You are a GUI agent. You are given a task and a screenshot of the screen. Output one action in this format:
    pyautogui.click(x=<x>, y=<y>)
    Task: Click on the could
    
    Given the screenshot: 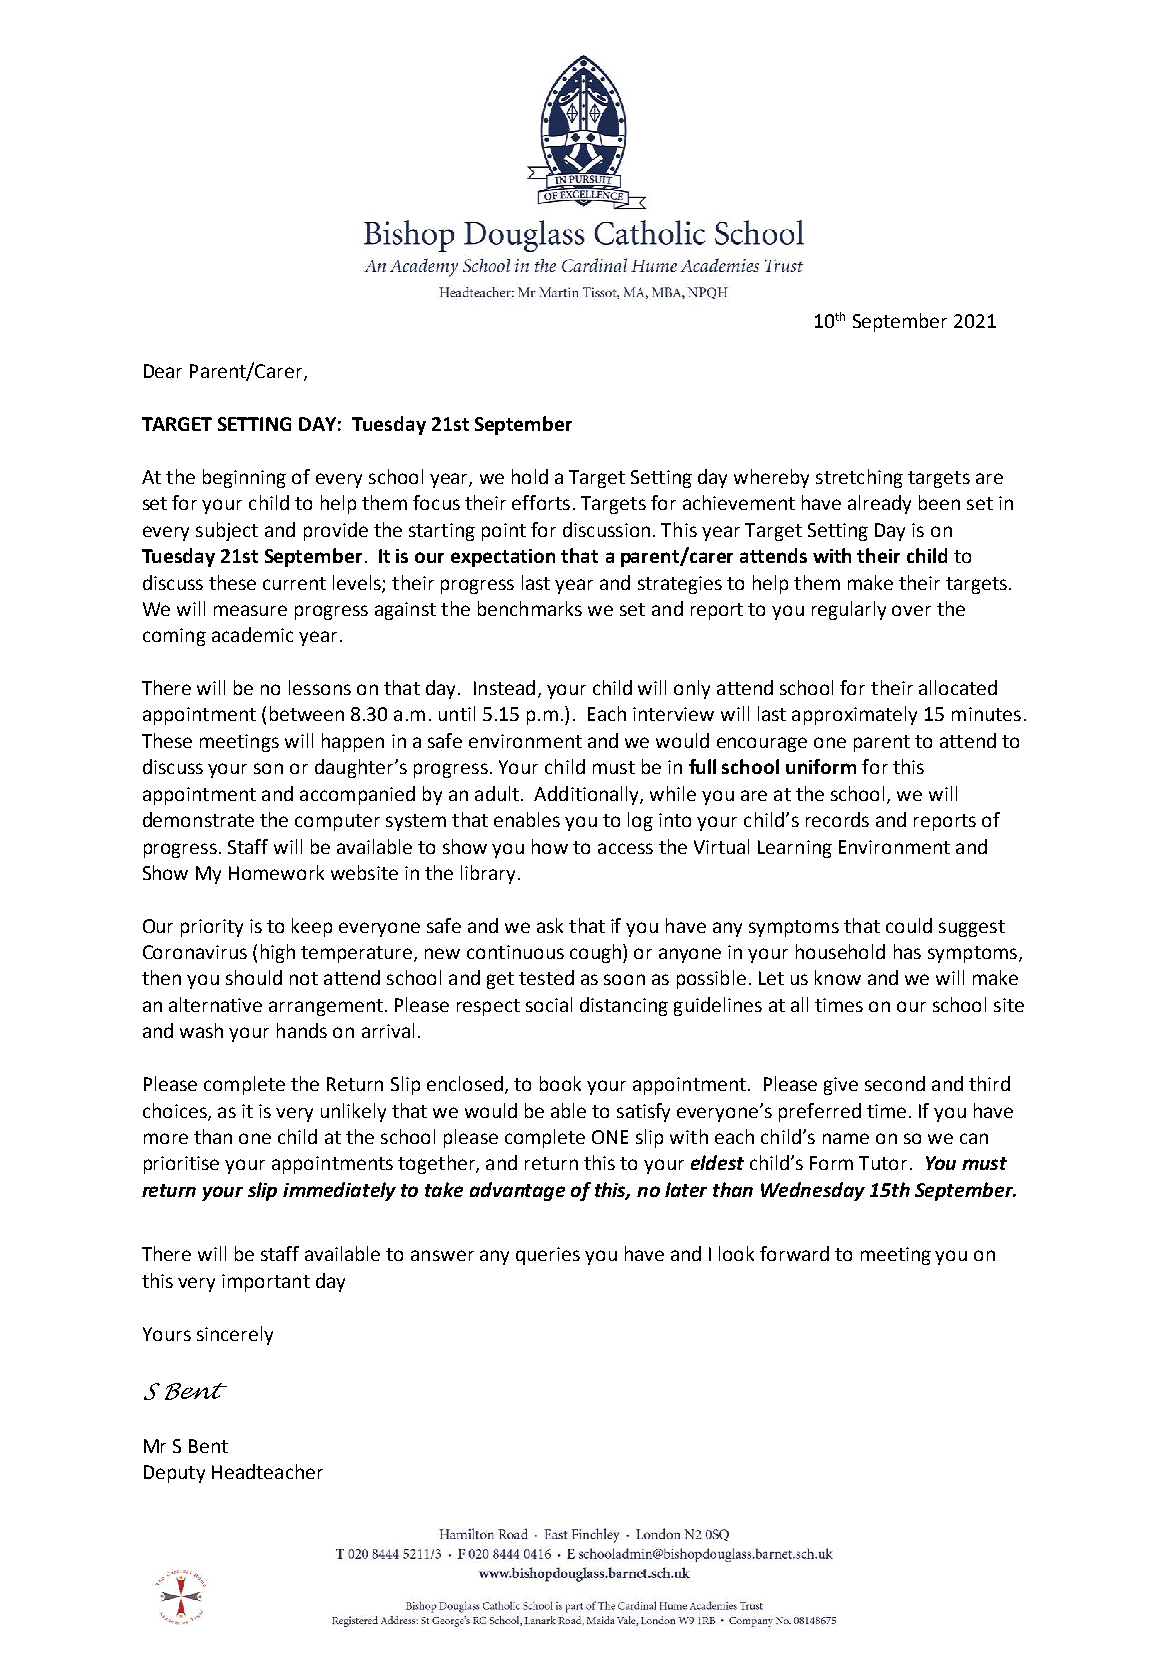 What is the action you would take?
    pyautogui.click(x=909, y=925)
